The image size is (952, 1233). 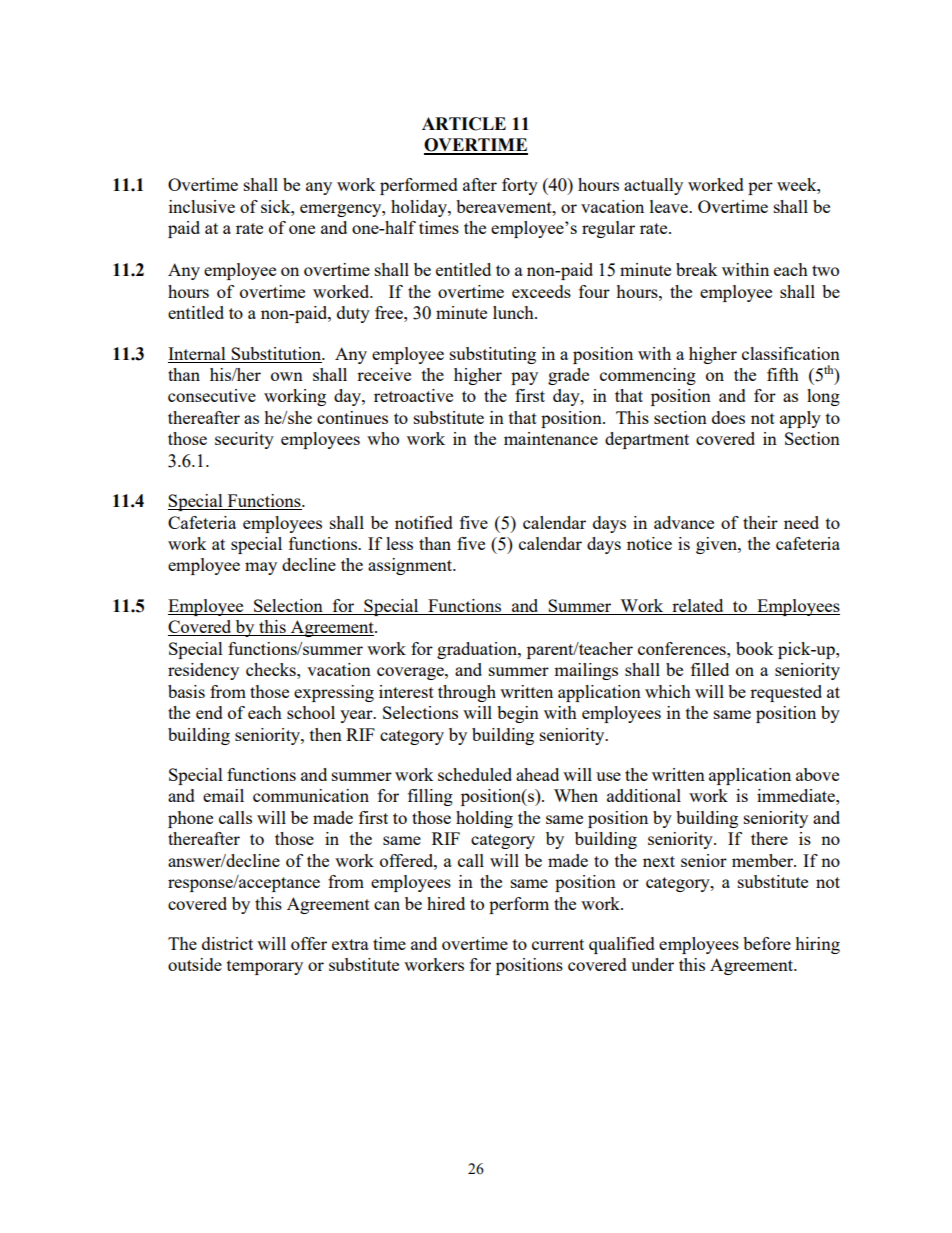 What do you see at coordinates (227, 943) in the image?
I see `district` at bounding box center [227, 943].
